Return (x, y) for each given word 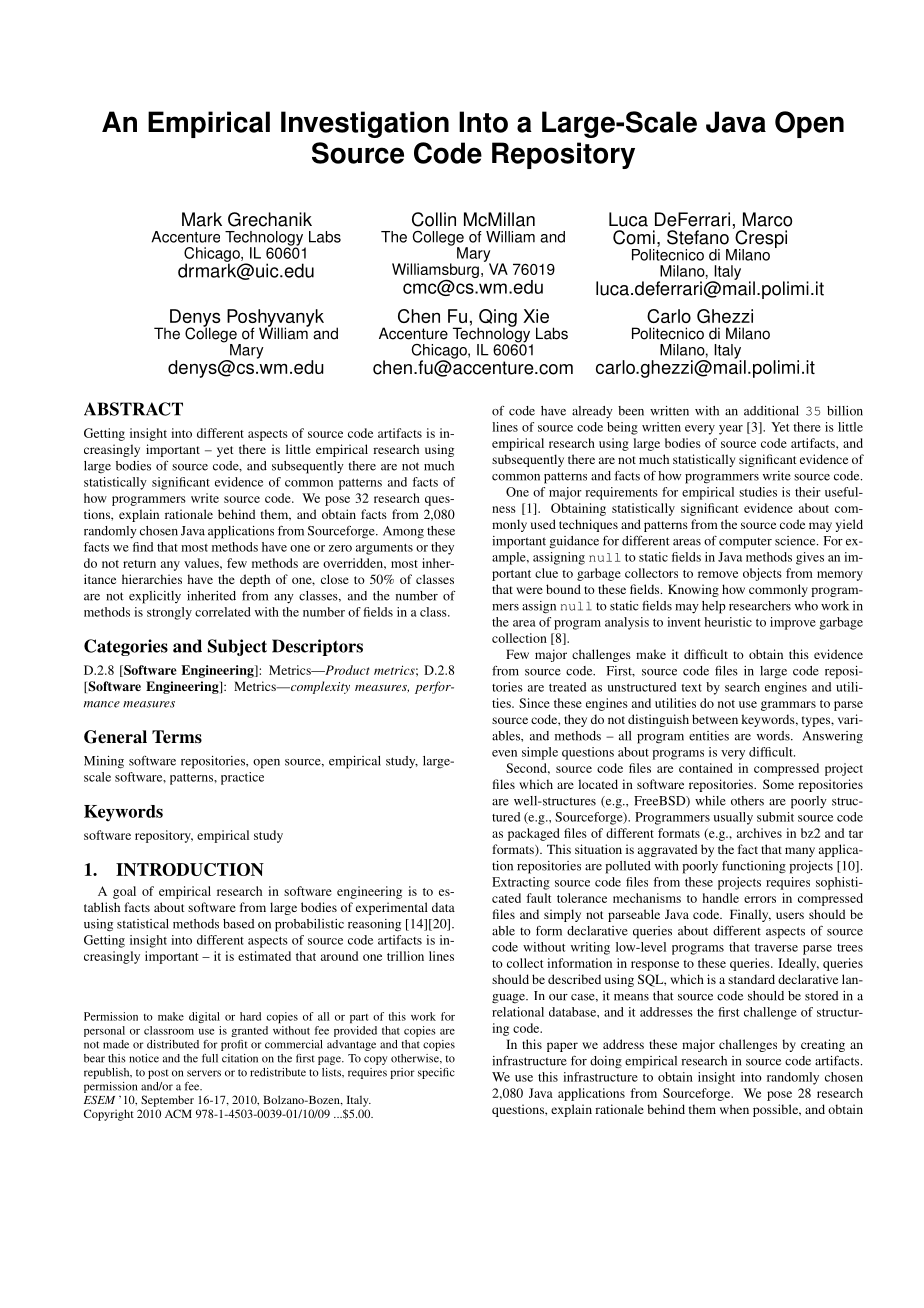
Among (403, 532)
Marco (767, 219)
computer (745, 543)
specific (436, 1073)
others (747, 801)
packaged (534, 834)
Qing (497, 319)
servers (204, 1073)
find (143, 547)
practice (242, 778)
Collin (434, 219)
